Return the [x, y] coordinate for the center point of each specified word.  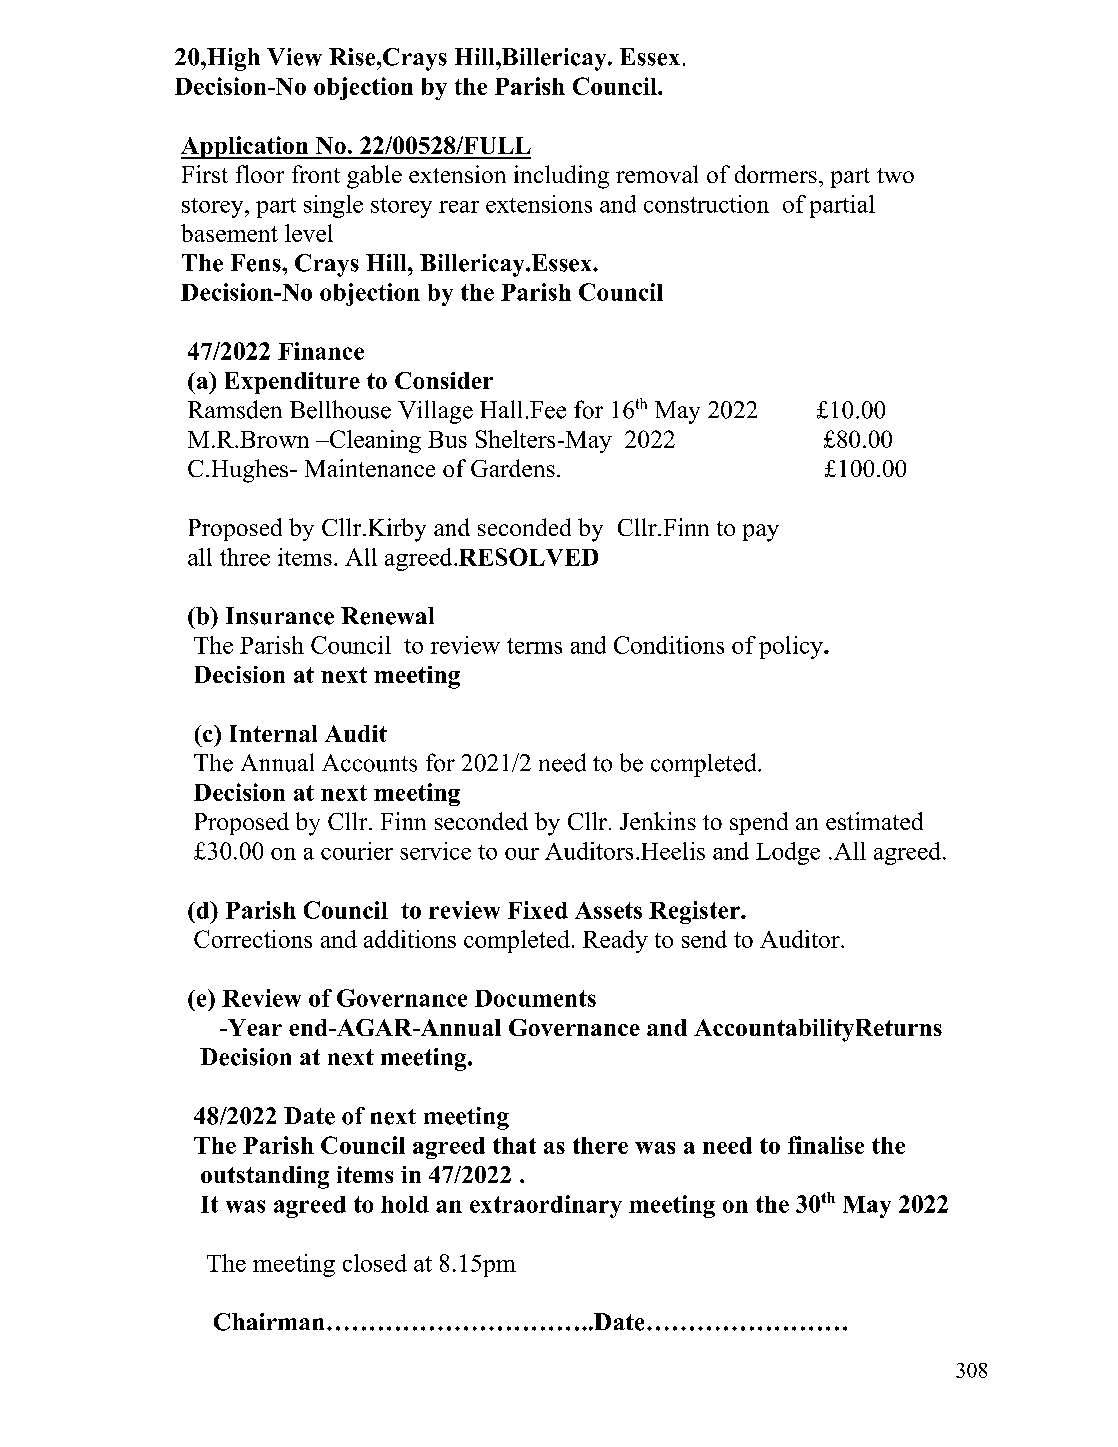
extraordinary [546, 1206]
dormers [776, 174]
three [245, 557]
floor [260, 174]
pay [761, 533]
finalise [826, 1145]
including [561, 177]
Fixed [538, 910]
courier [357, 851]
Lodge [788, 853]
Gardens [513, 468]
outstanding [265, 1177]
